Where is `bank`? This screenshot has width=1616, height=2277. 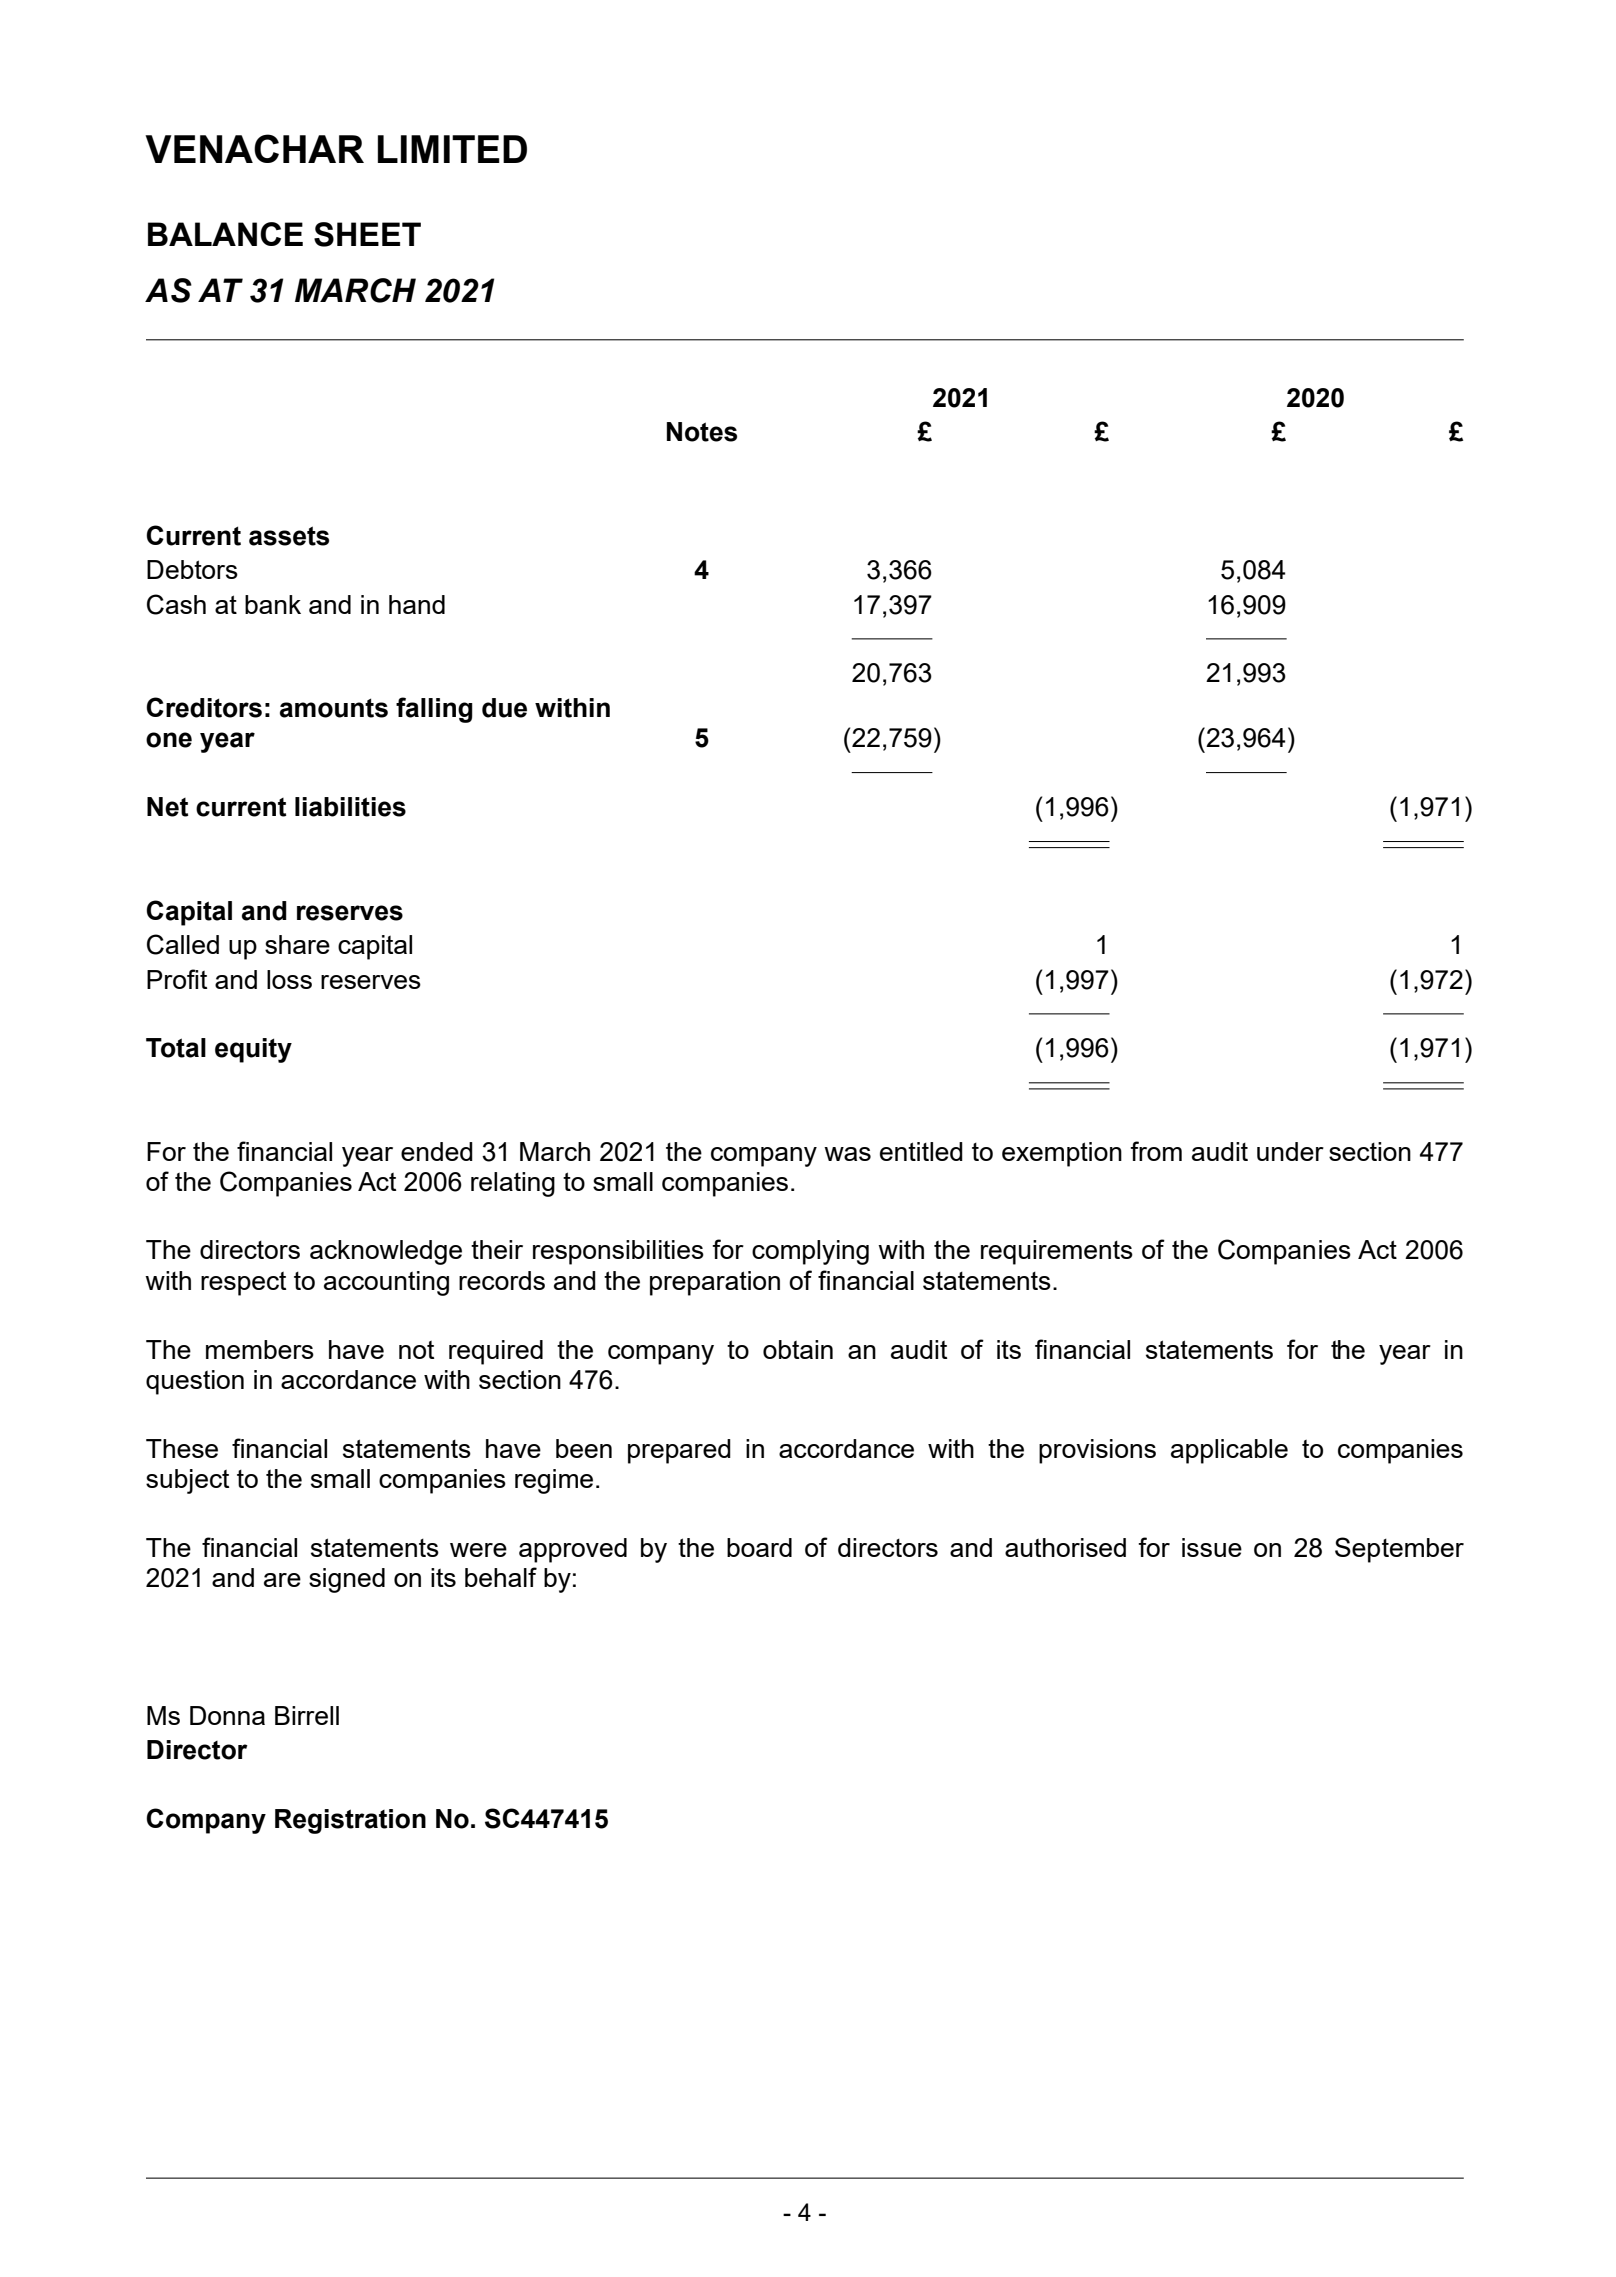
bank is located at coordinates (273, 604).
